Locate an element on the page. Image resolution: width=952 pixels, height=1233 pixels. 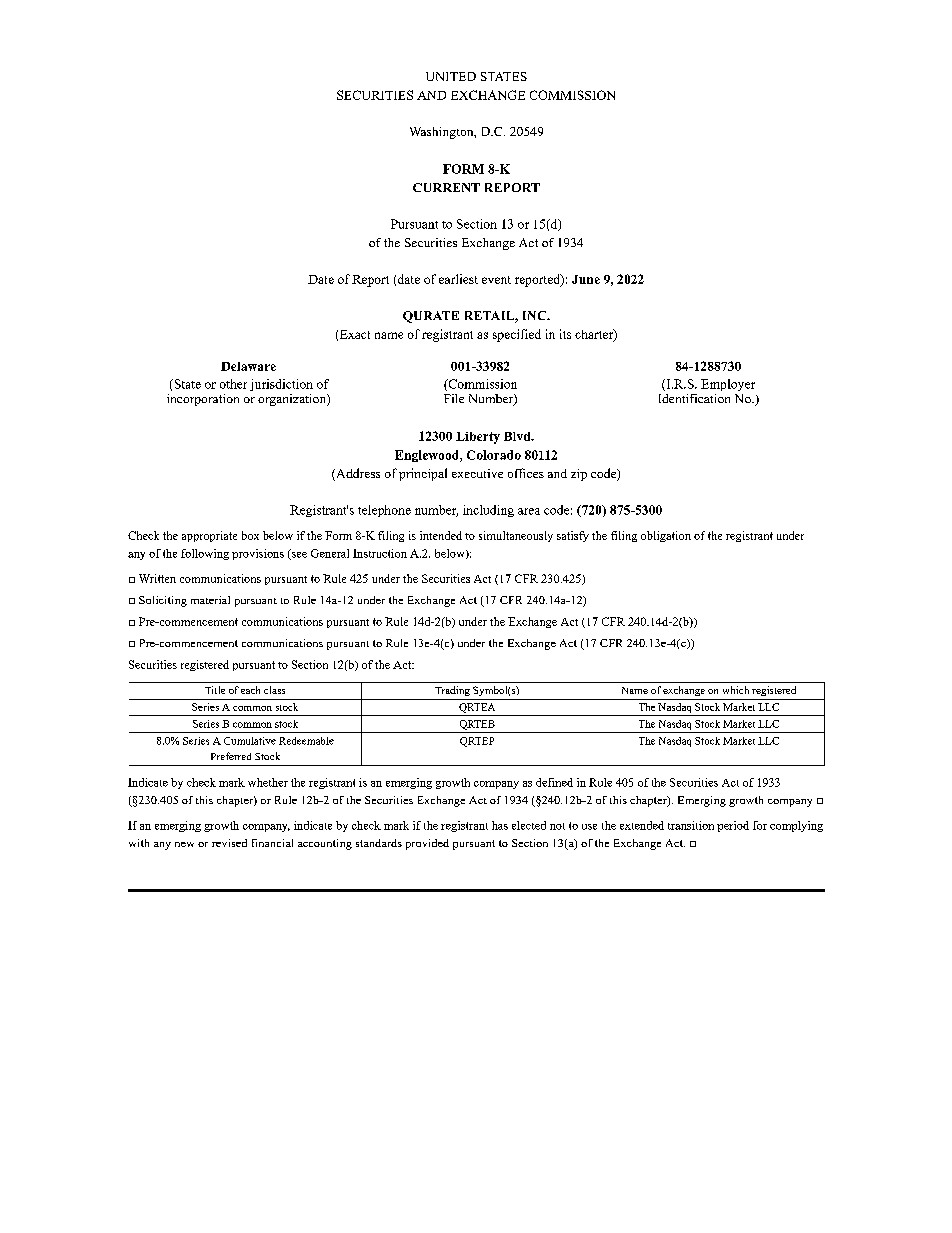
its is located at coordinates (565, 334).
